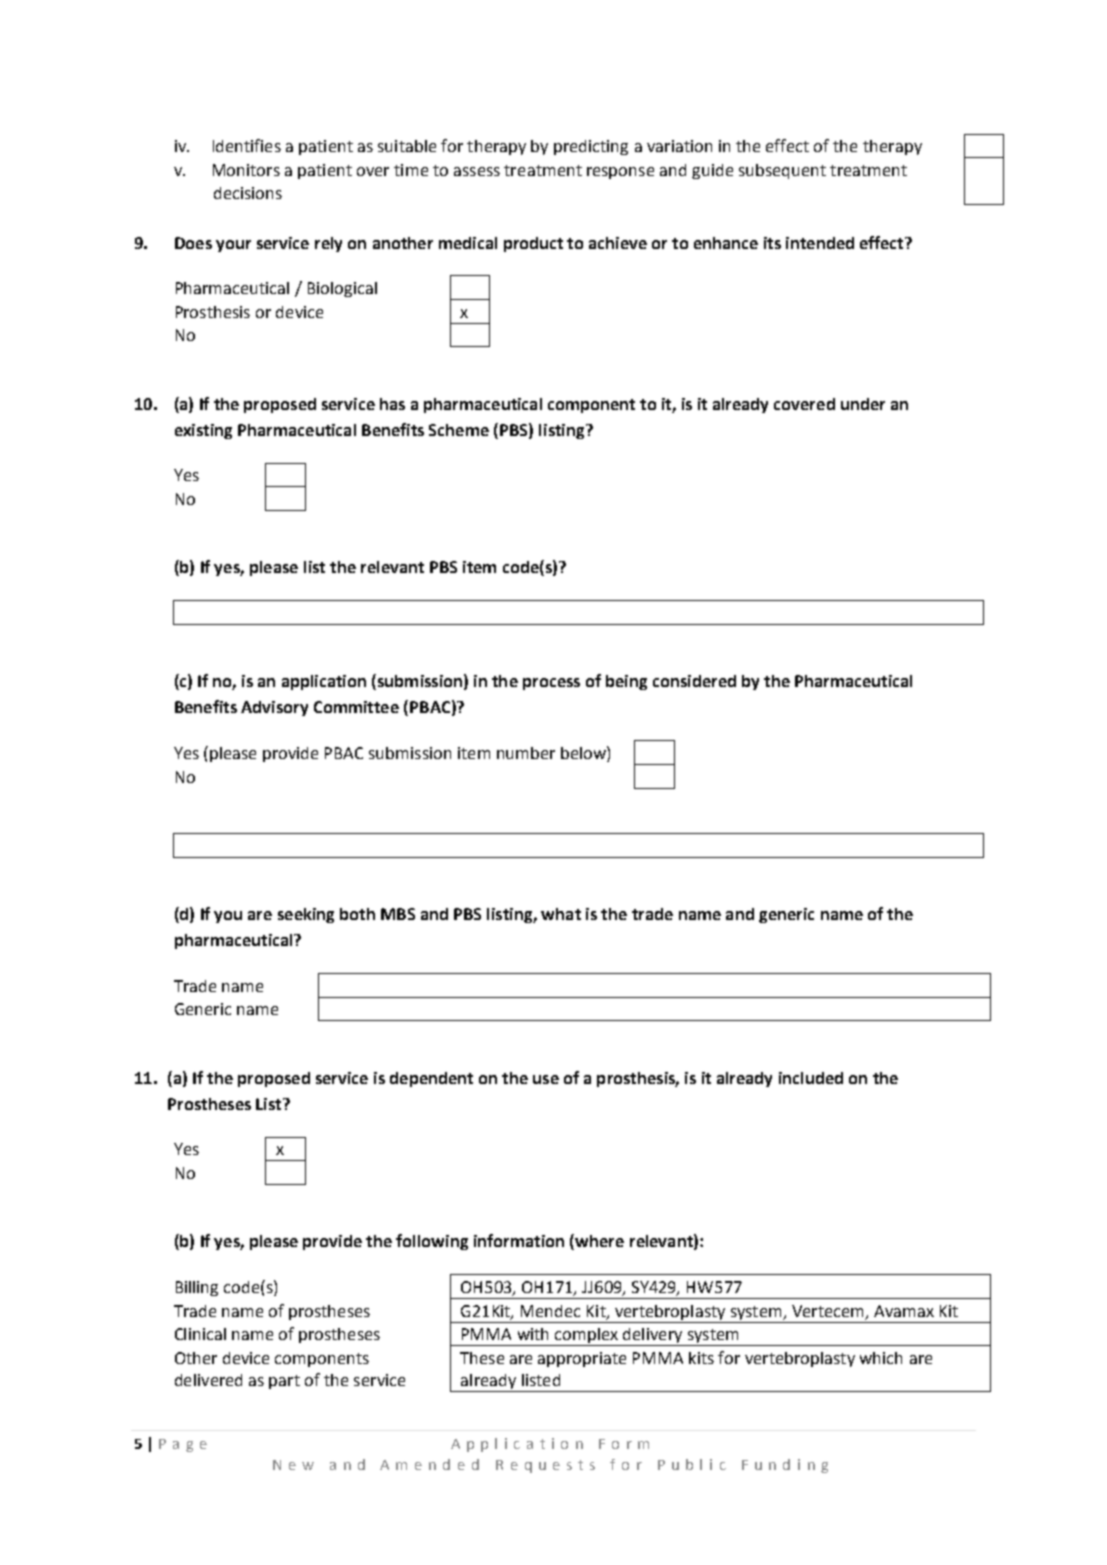  I want to click on considered, so click(694, 681).
